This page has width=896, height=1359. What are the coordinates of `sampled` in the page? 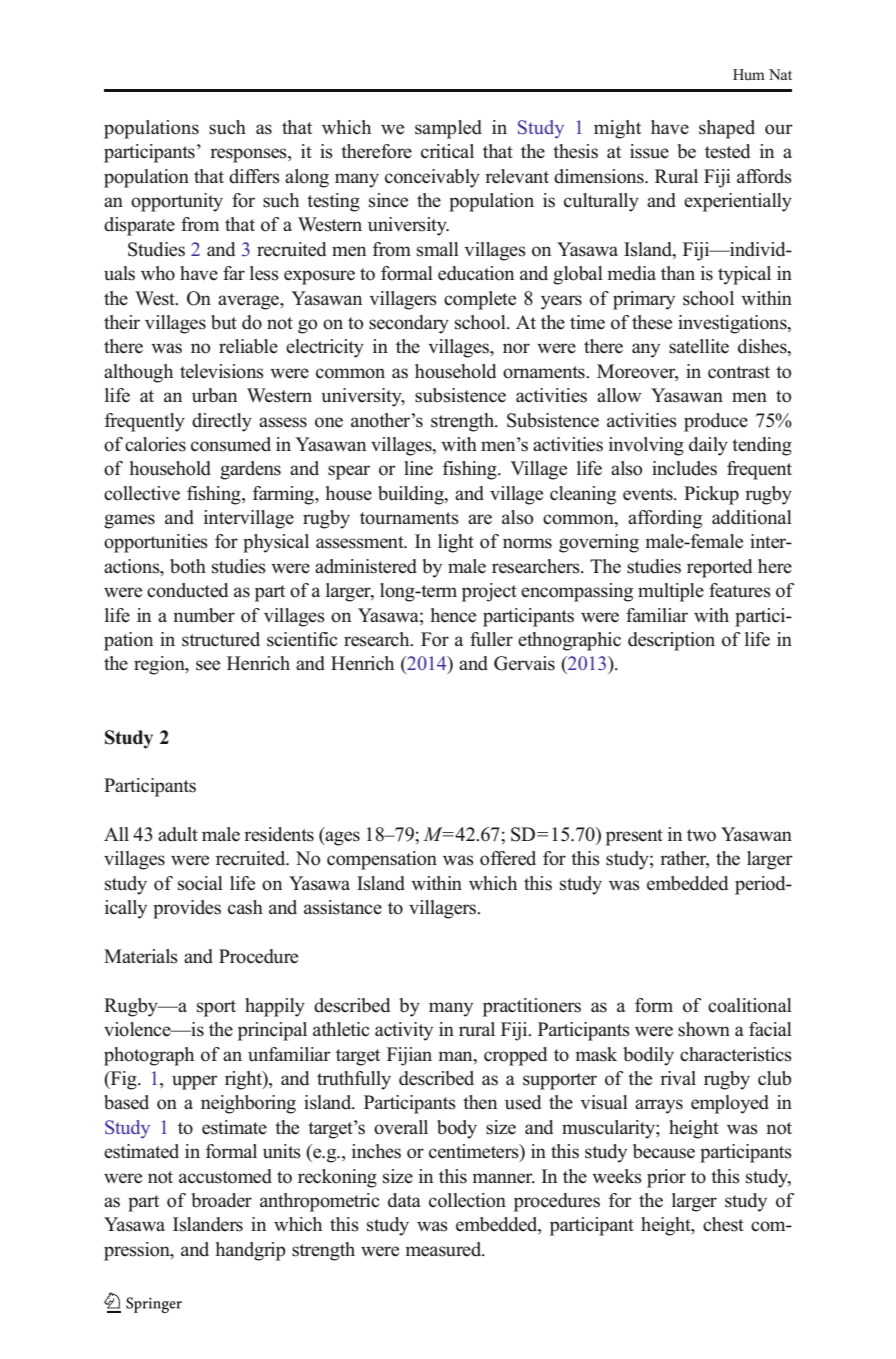 It's located at (448, 129).
